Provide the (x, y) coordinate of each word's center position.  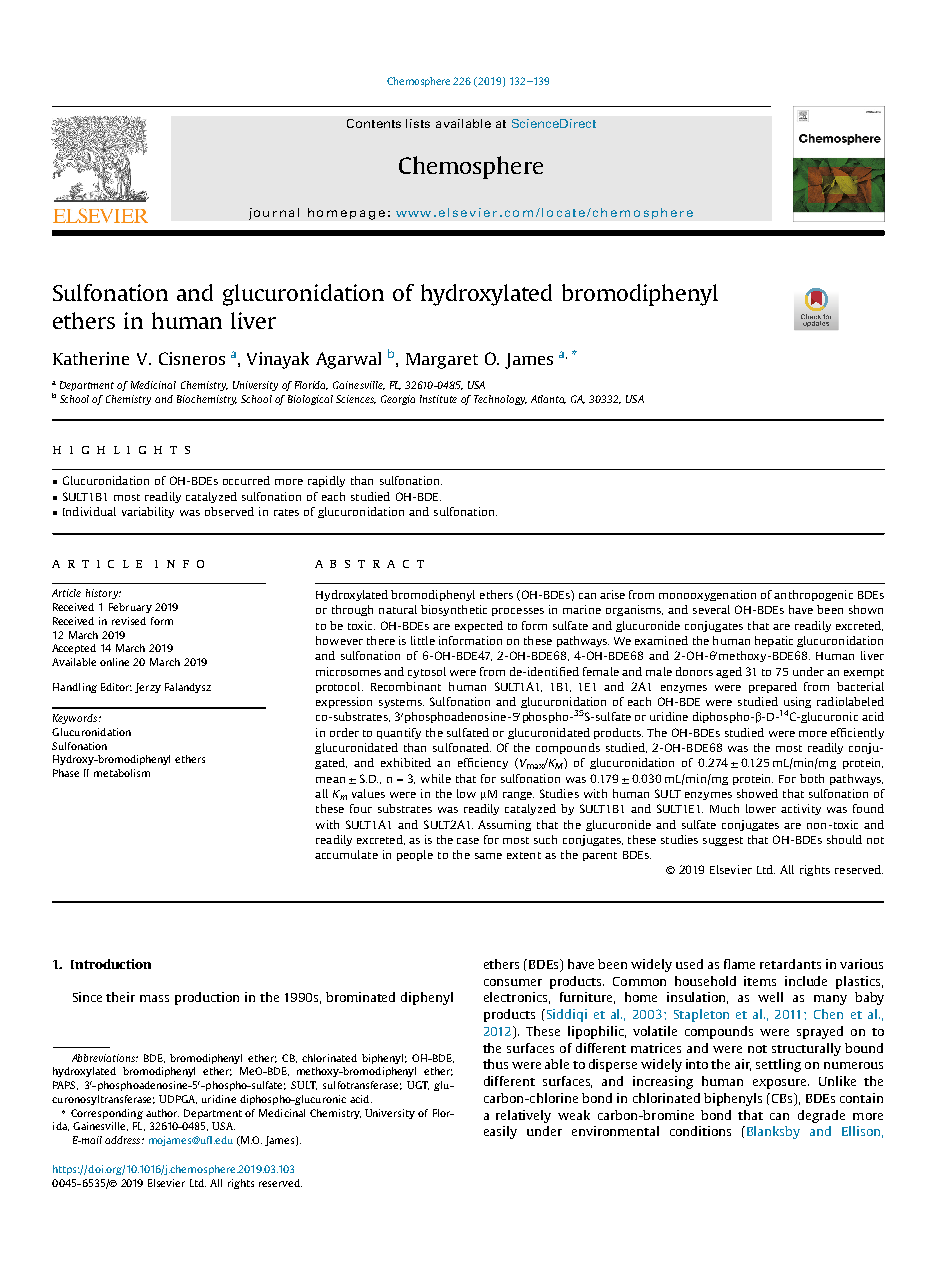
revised (129, 621)
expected (479, 626)
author (162, 1113)
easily (500, 1132)
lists (418, 123)
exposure (781, 1084)
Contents (374, 123)
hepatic (774, 641)
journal (274, 214)
